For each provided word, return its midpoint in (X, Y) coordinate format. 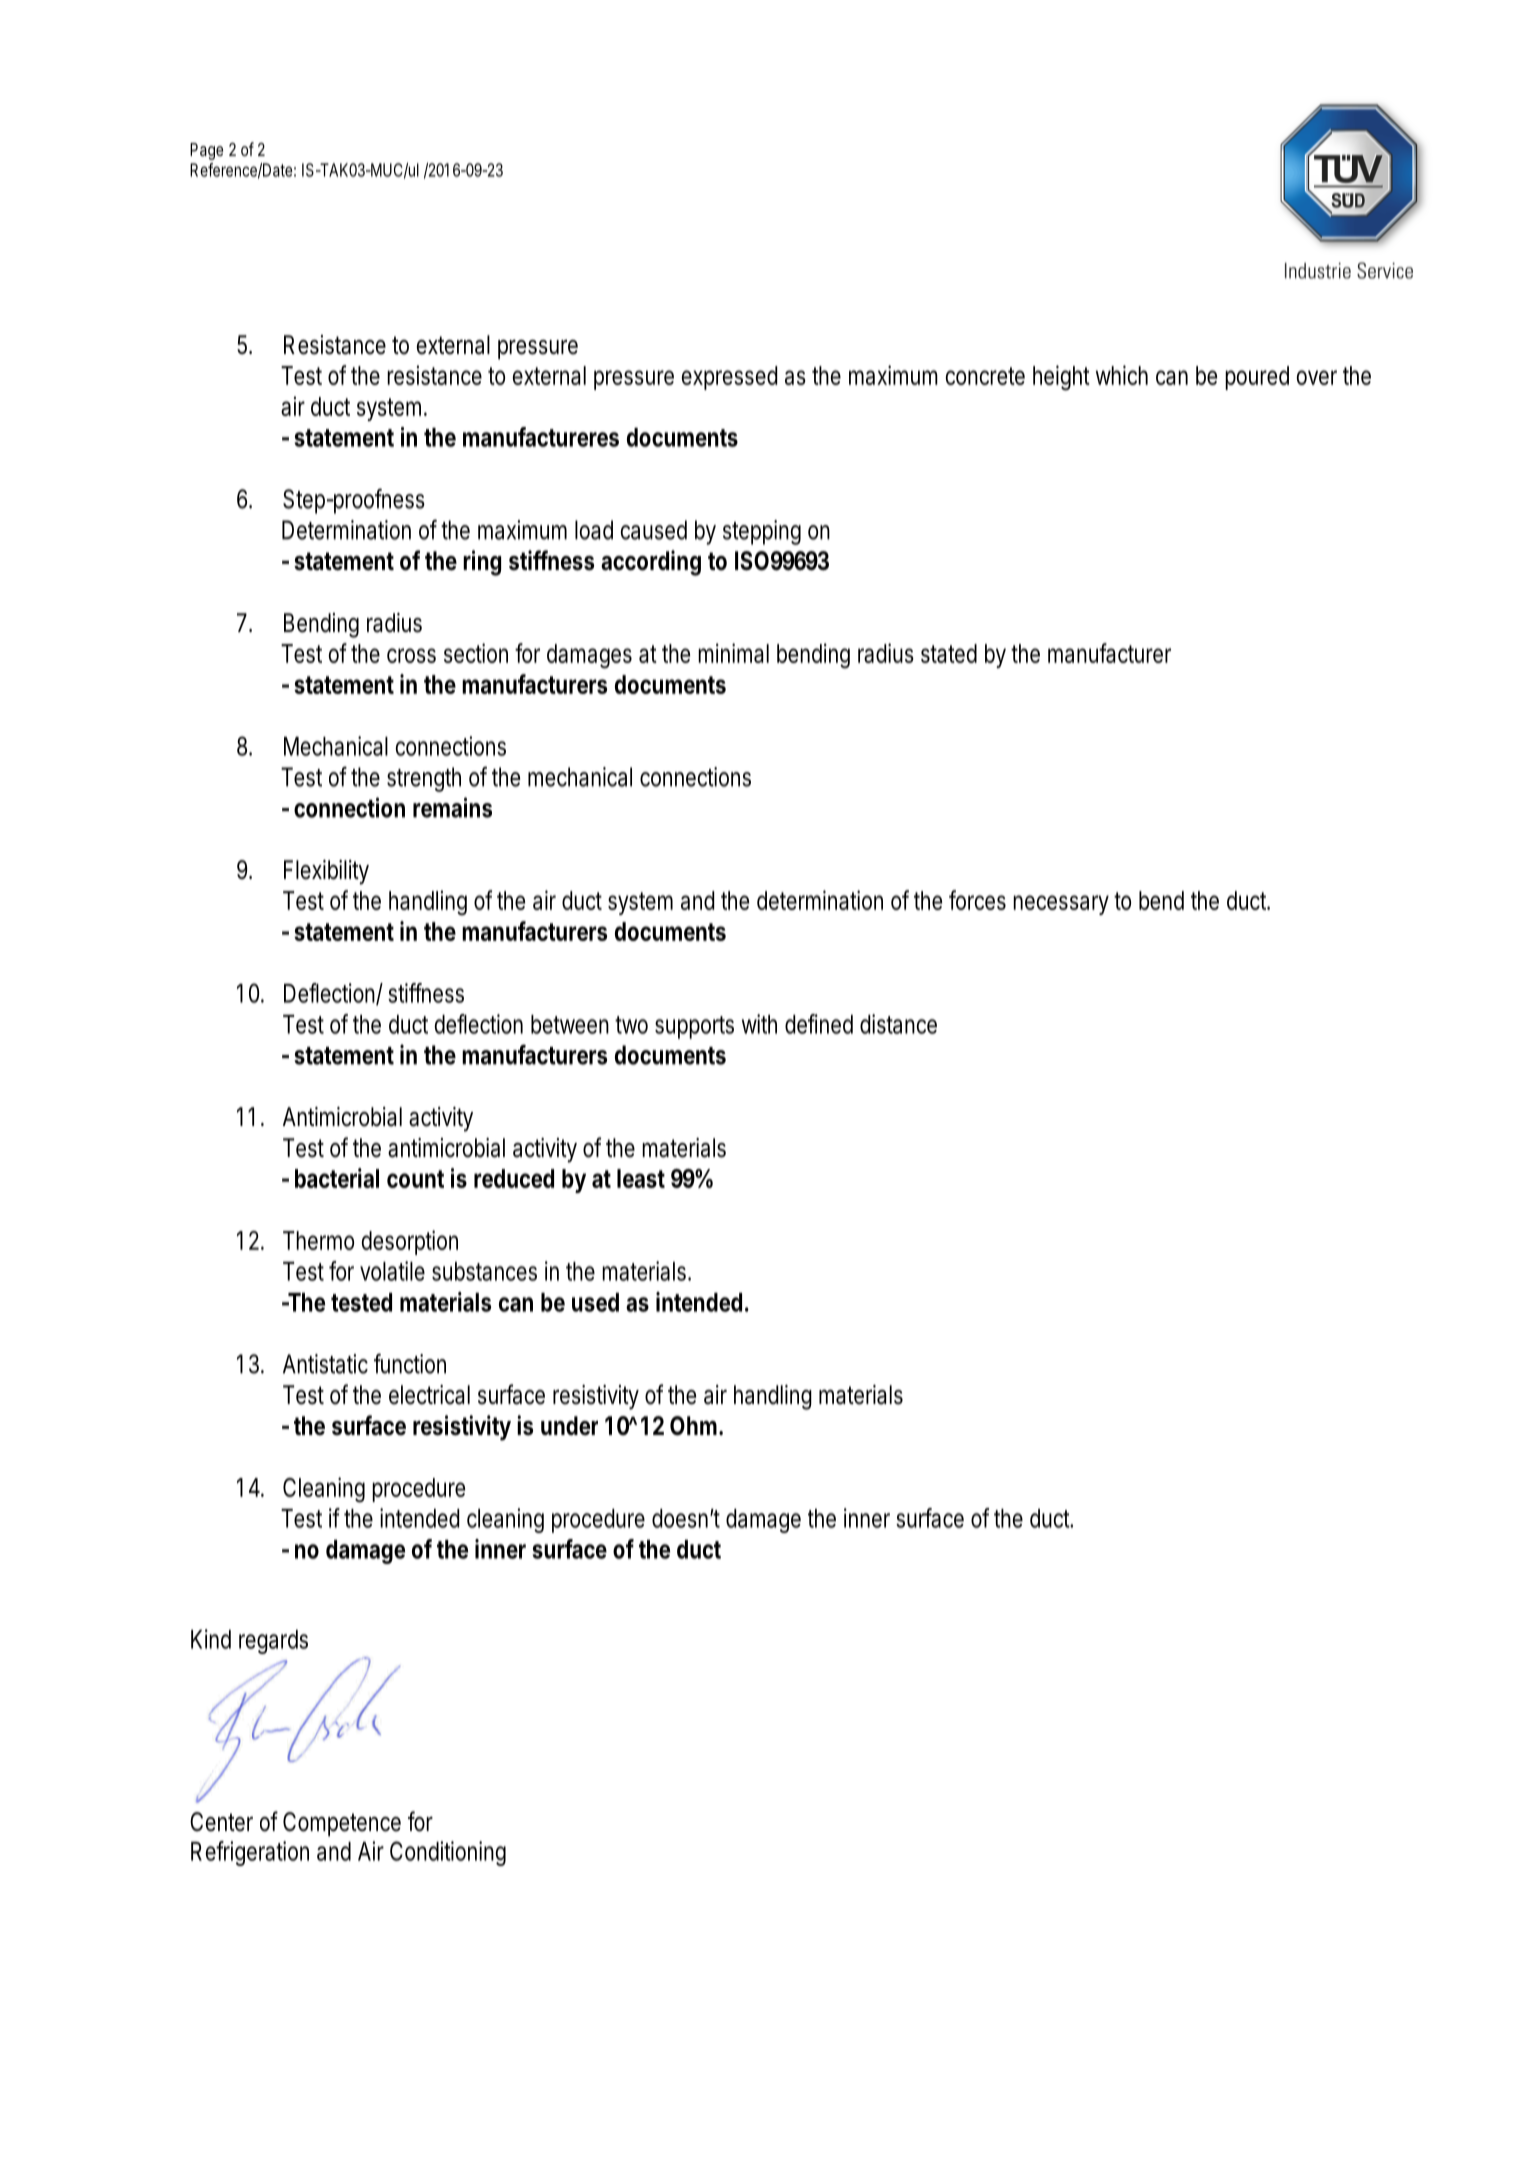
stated (949, 653)
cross (411, 655)
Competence (342, 1824)
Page (206, 151)
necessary (1061, 905)
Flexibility (326, 872)
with (759, 1024)
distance (898, 1024)
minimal (733, 653)
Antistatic (325, 1364)
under (569, 1426)
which (1122, 375)
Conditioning (448, 1853)
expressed (729, 378)
